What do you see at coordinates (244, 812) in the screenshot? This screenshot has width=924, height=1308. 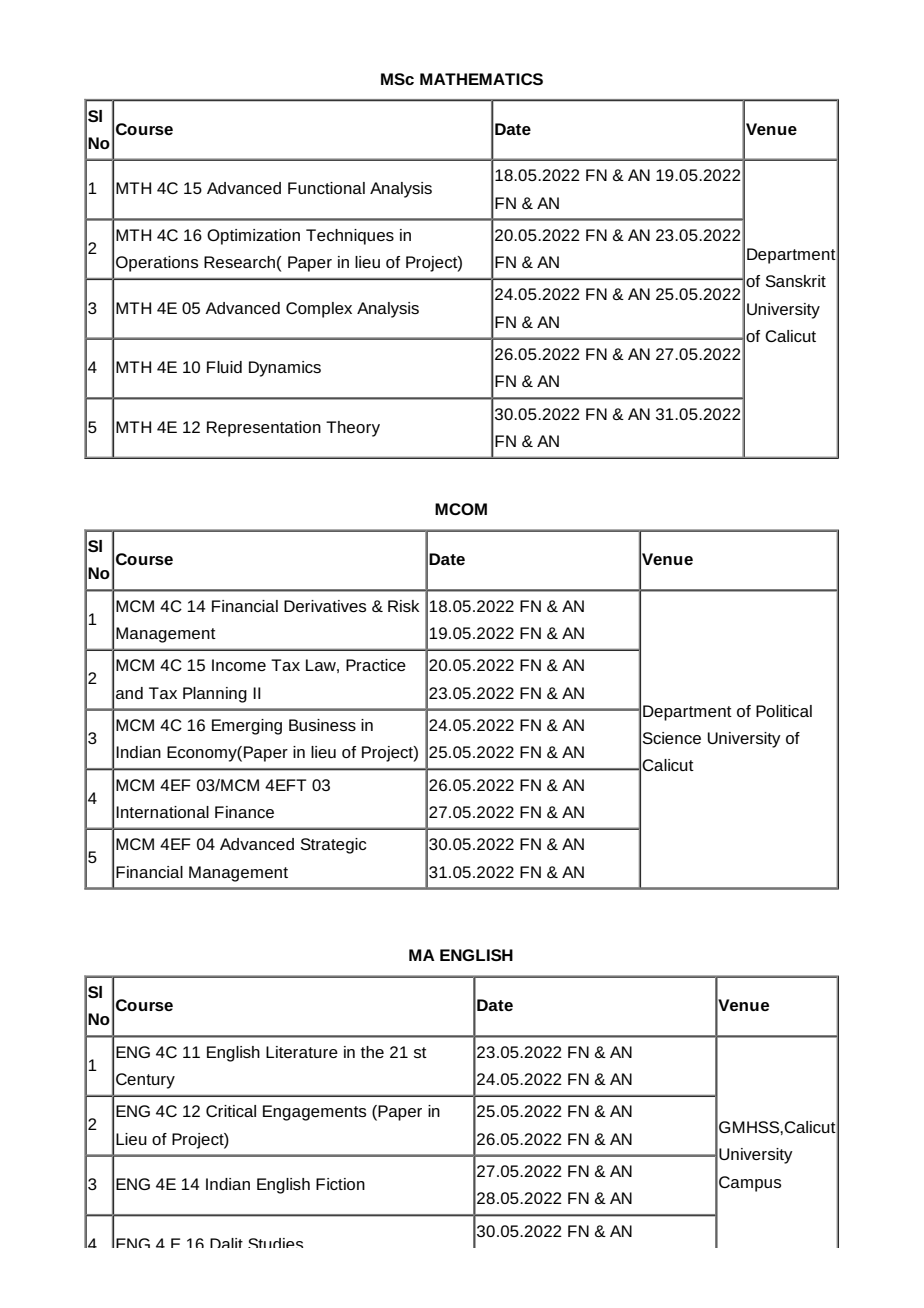 I see `Finance` at bounding box center [244, 812].
